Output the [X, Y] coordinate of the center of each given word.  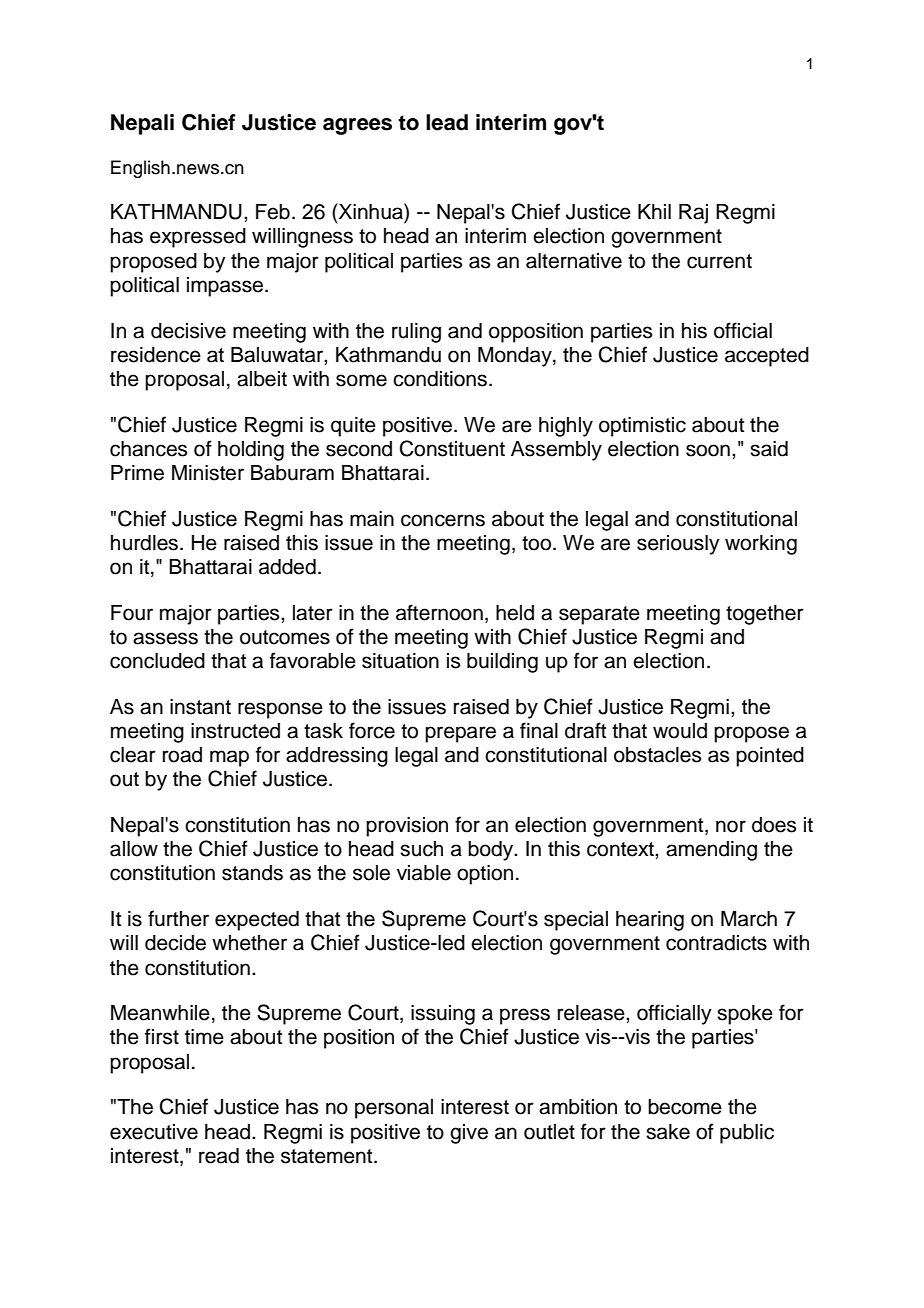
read [219, 1156]
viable [424, 873]
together [765, 615]
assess [165, 638]
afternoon [439, 612]
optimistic [642, 427]
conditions [440, 379]
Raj [693, 214]
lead [447, 122]
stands [252, 873]
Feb [273, 212]
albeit [262, 379]
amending [711, 851]
